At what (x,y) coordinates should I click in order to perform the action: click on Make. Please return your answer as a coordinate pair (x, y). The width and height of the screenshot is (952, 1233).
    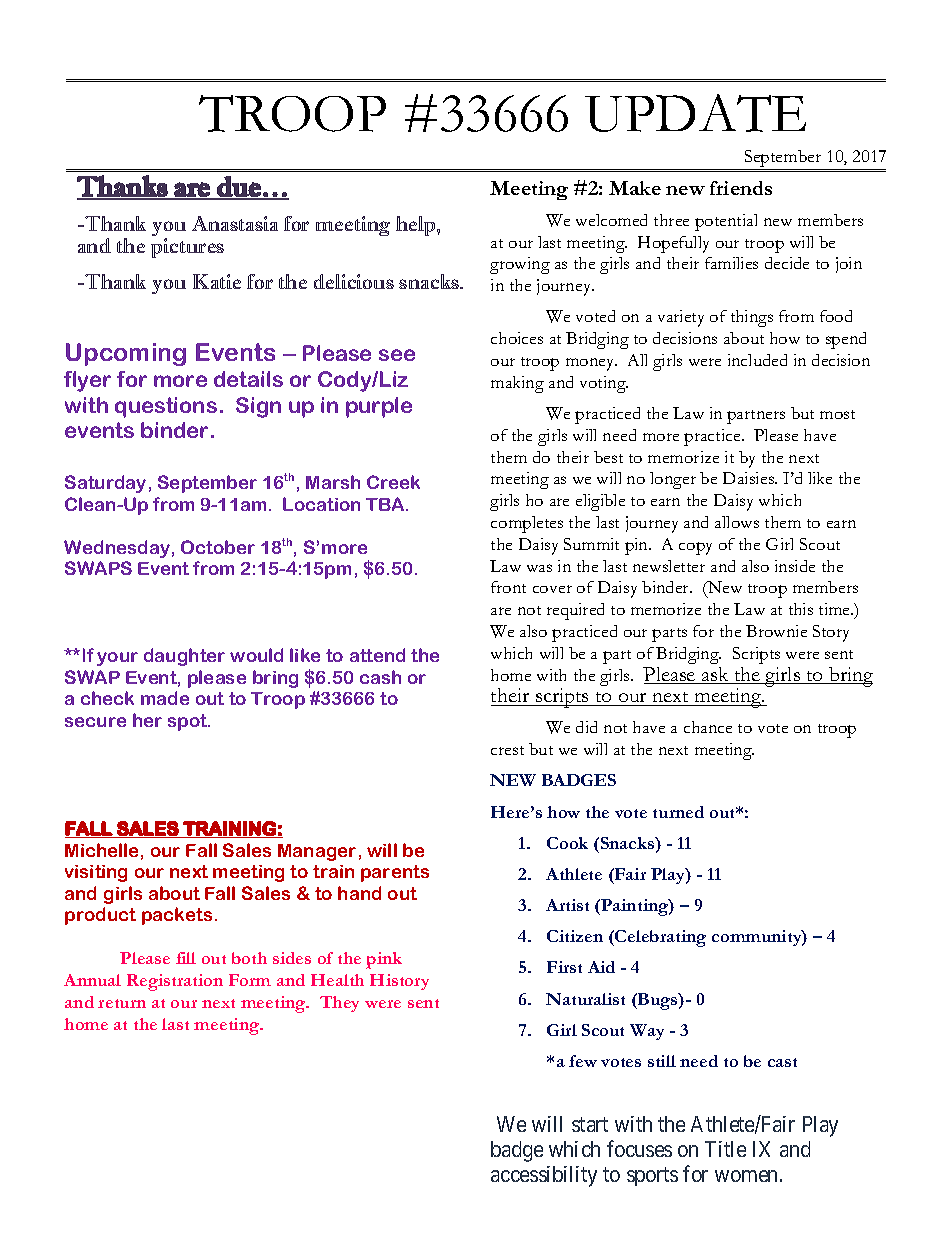
    Looking at the image, I should click on (635, 188).
